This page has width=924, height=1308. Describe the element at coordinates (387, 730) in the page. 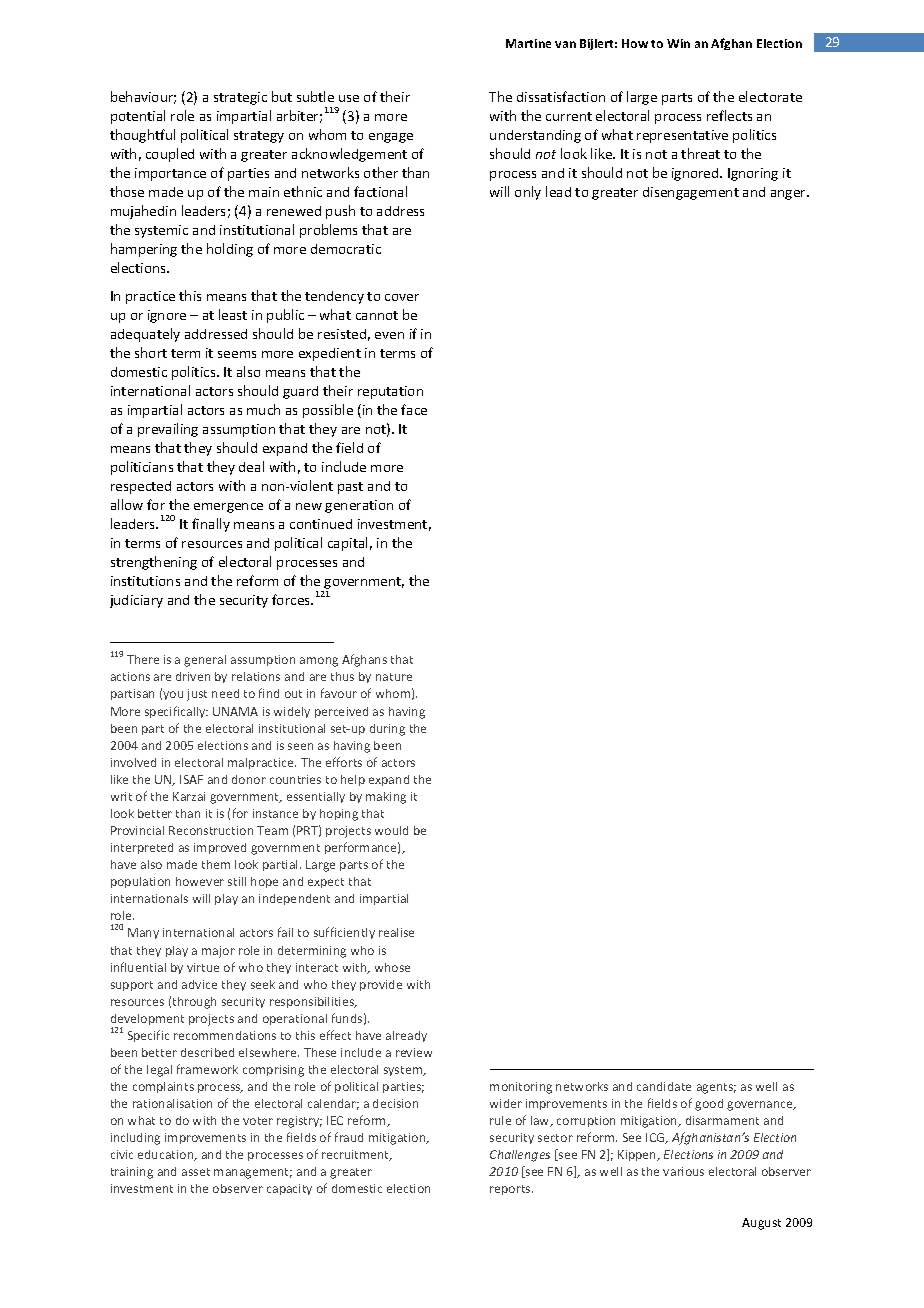

I see `during` at that location.
